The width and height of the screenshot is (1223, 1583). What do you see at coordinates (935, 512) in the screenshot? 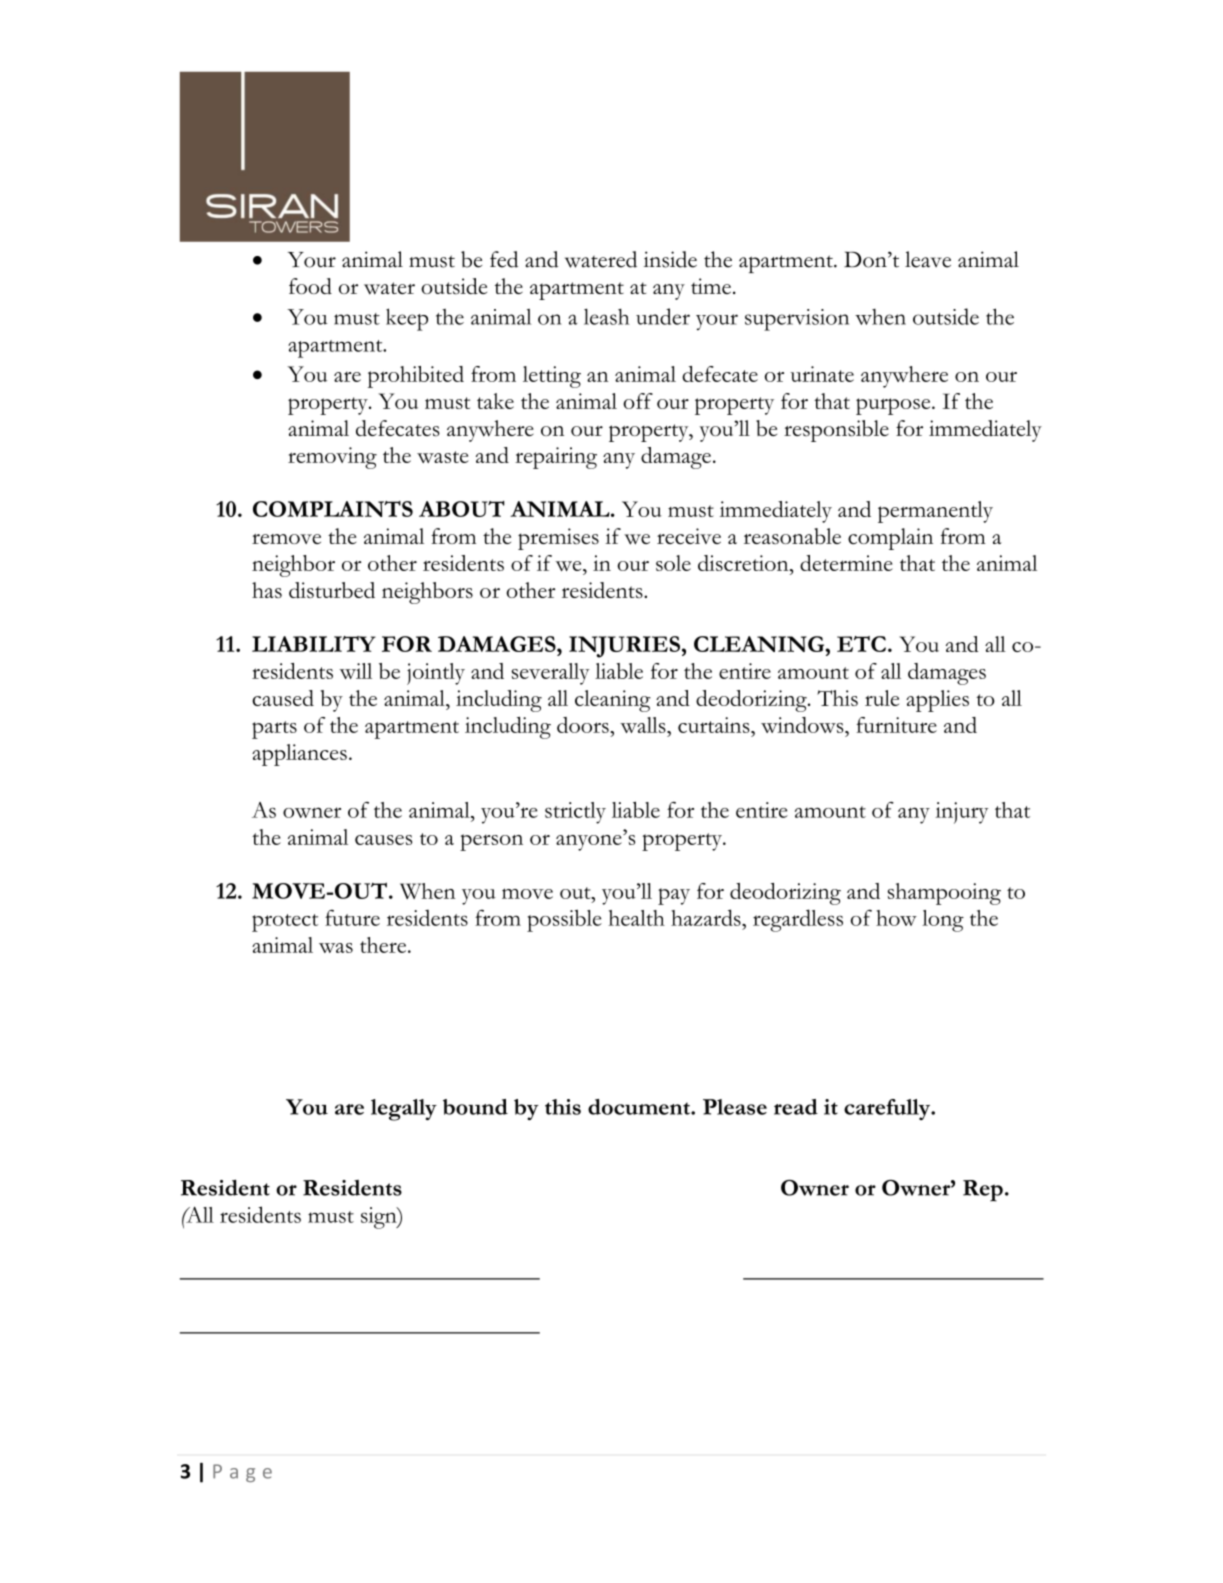
I see `permanently` at bounding box center [935, 512].
